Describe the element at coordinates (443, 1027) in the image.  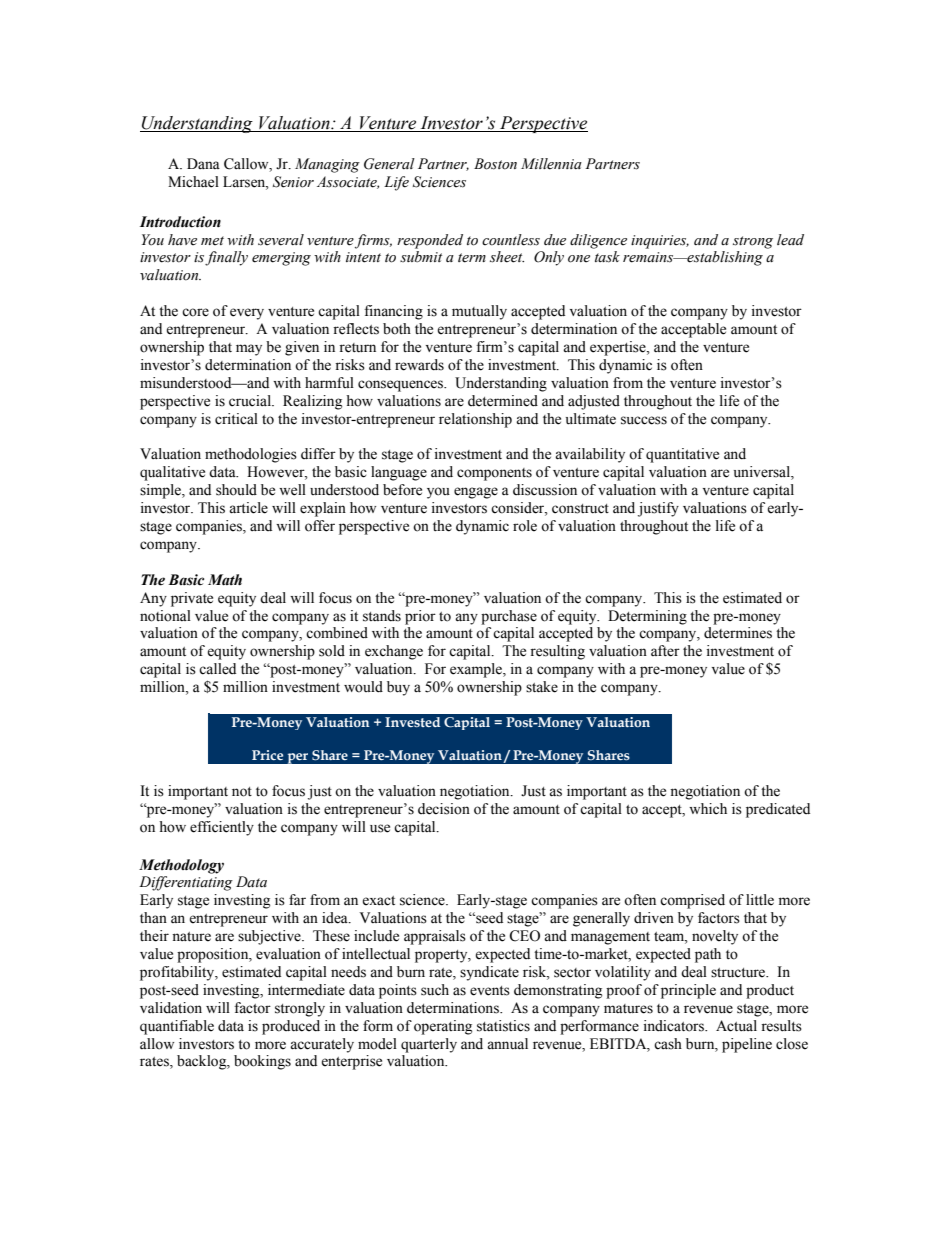
I see `operating` at that location.
